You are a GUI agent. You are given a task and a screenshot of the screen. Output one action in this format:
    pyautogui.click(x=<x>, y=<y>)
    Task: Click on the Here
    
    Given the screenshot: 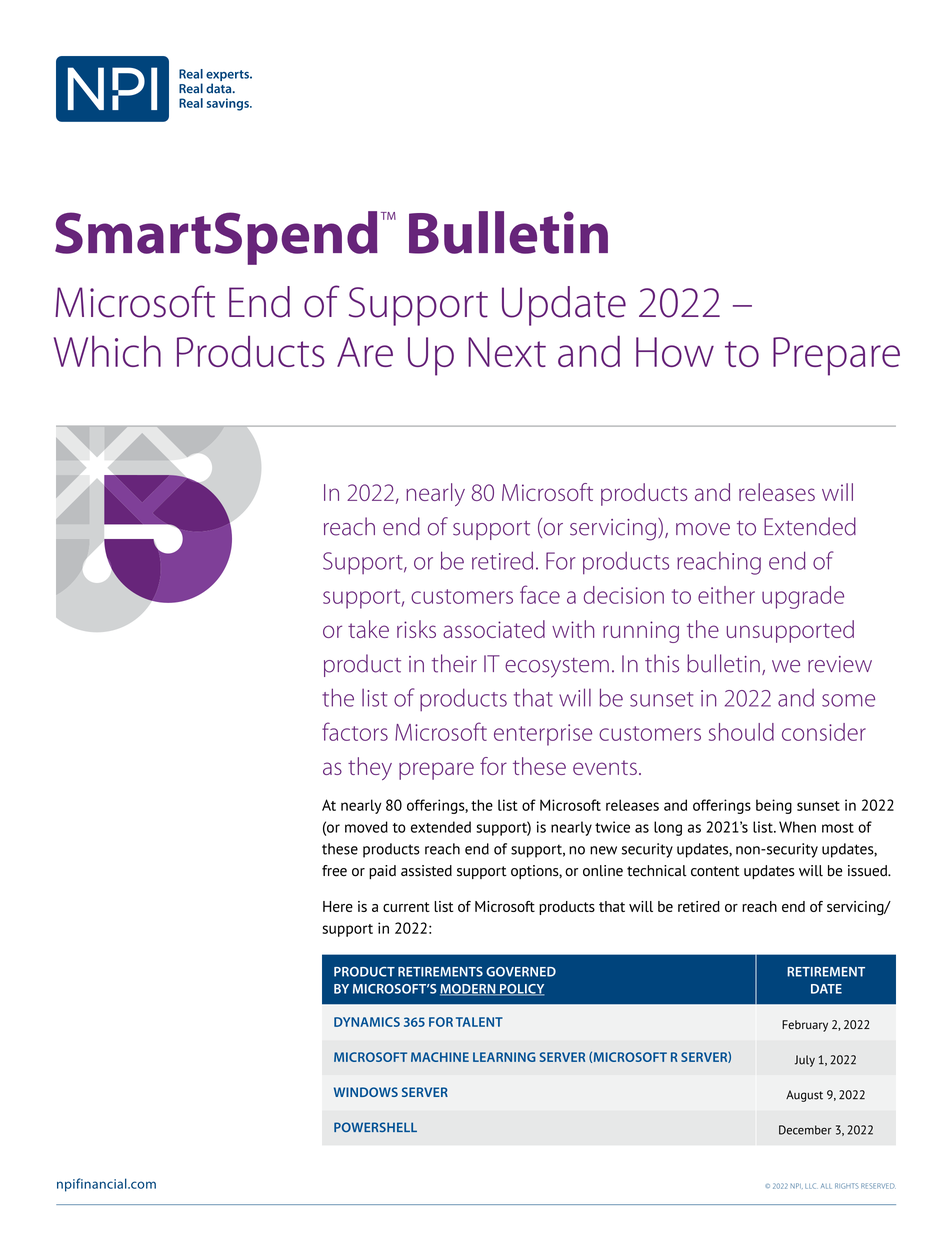 What is the action you would take?
    pyautogui.click(x=338, y=906)
